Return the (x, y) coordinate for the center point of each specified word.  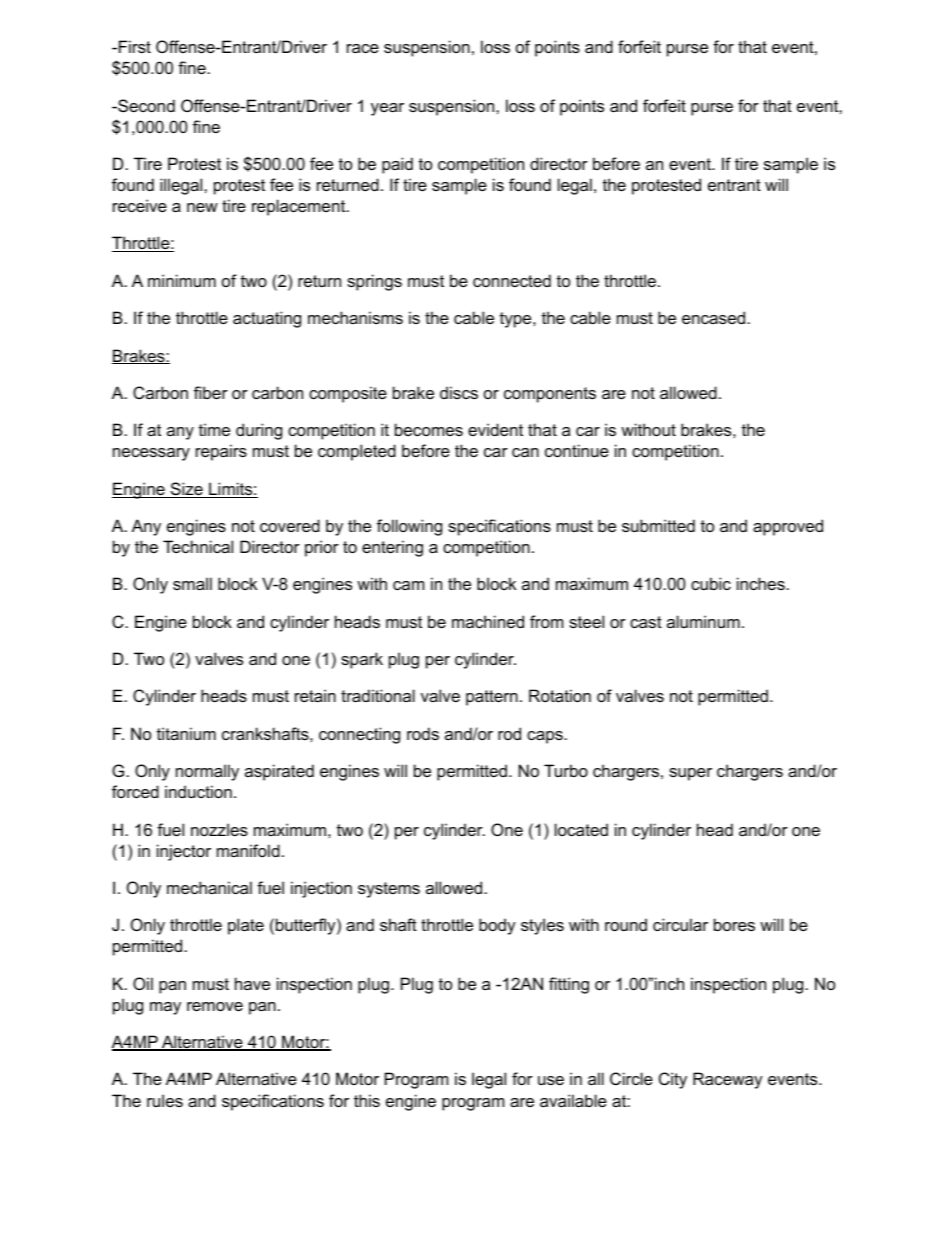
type (517, 320)
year (387, 109)
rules (165, 1100)
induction (198, 791)
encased (713, 317)
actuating (267, 319)
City (673, 1080)
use (551, 1080)
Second (145, 105)
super (690, 774)
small (192, 583)
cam (408, 585)
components (550, 395)
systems (389, 890)
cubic (711, 583)
